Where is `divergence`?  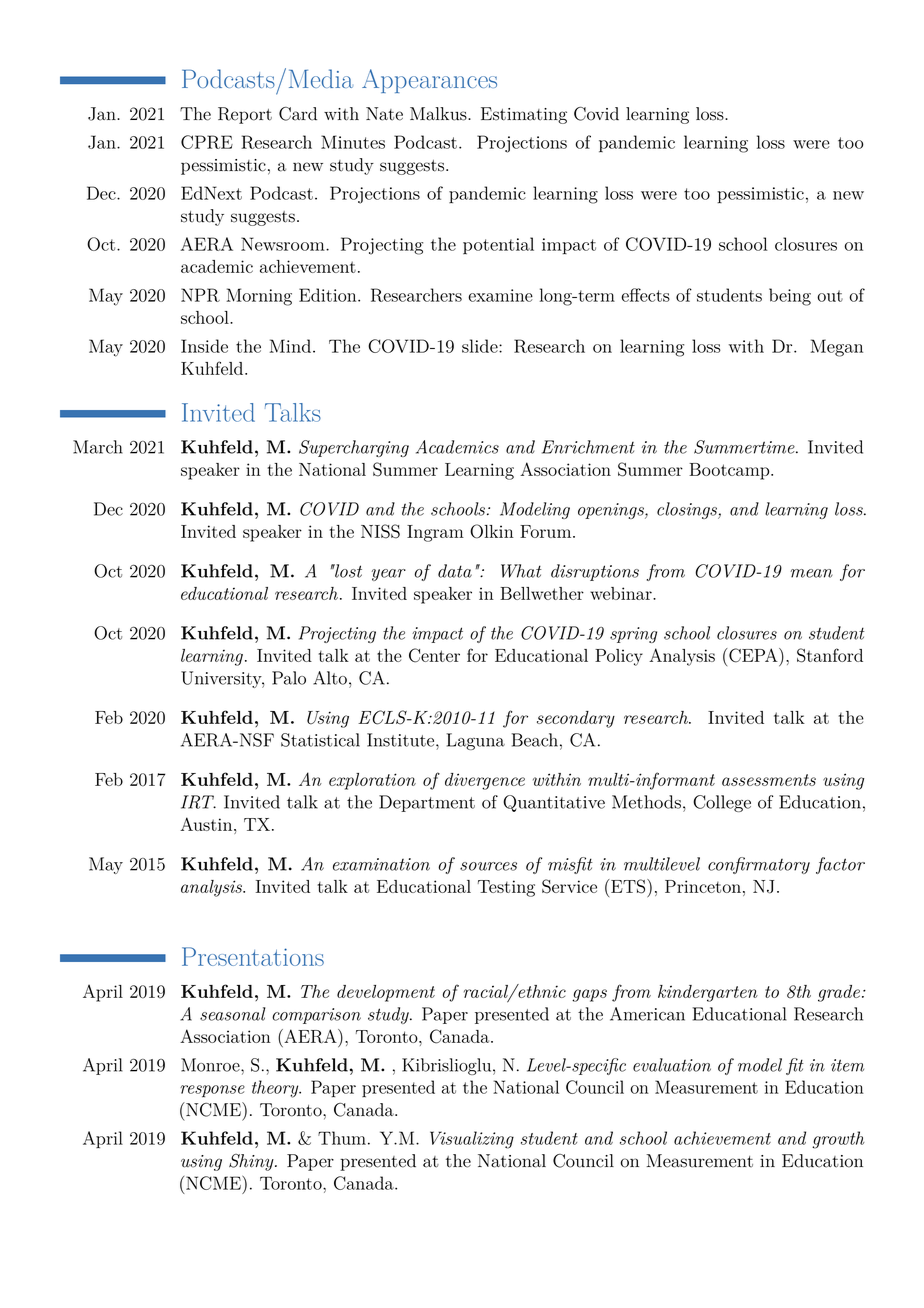
divergence is located at coordinates (485, 781).
